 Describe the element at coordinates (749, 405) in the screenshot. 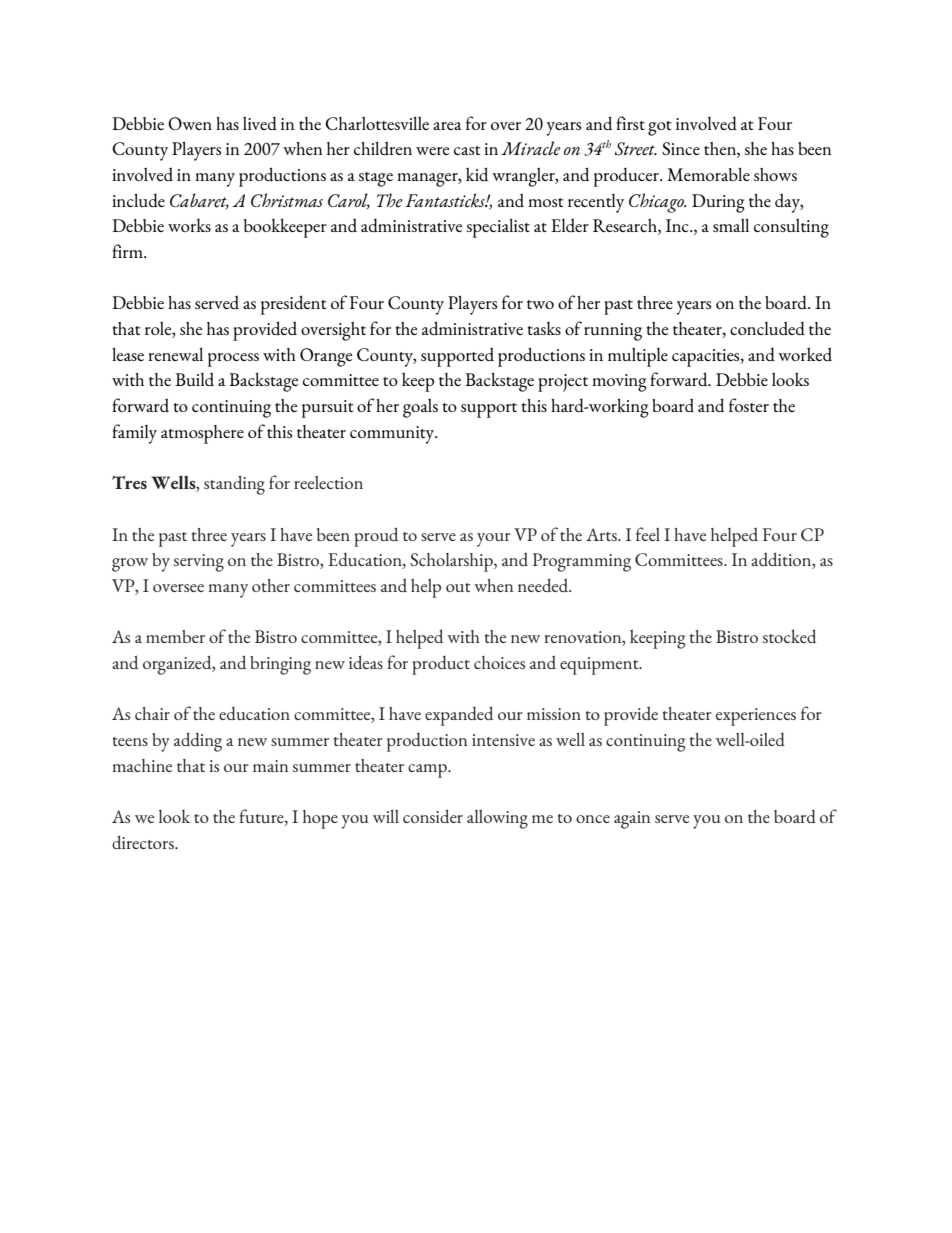

I see `foster` at that location.
